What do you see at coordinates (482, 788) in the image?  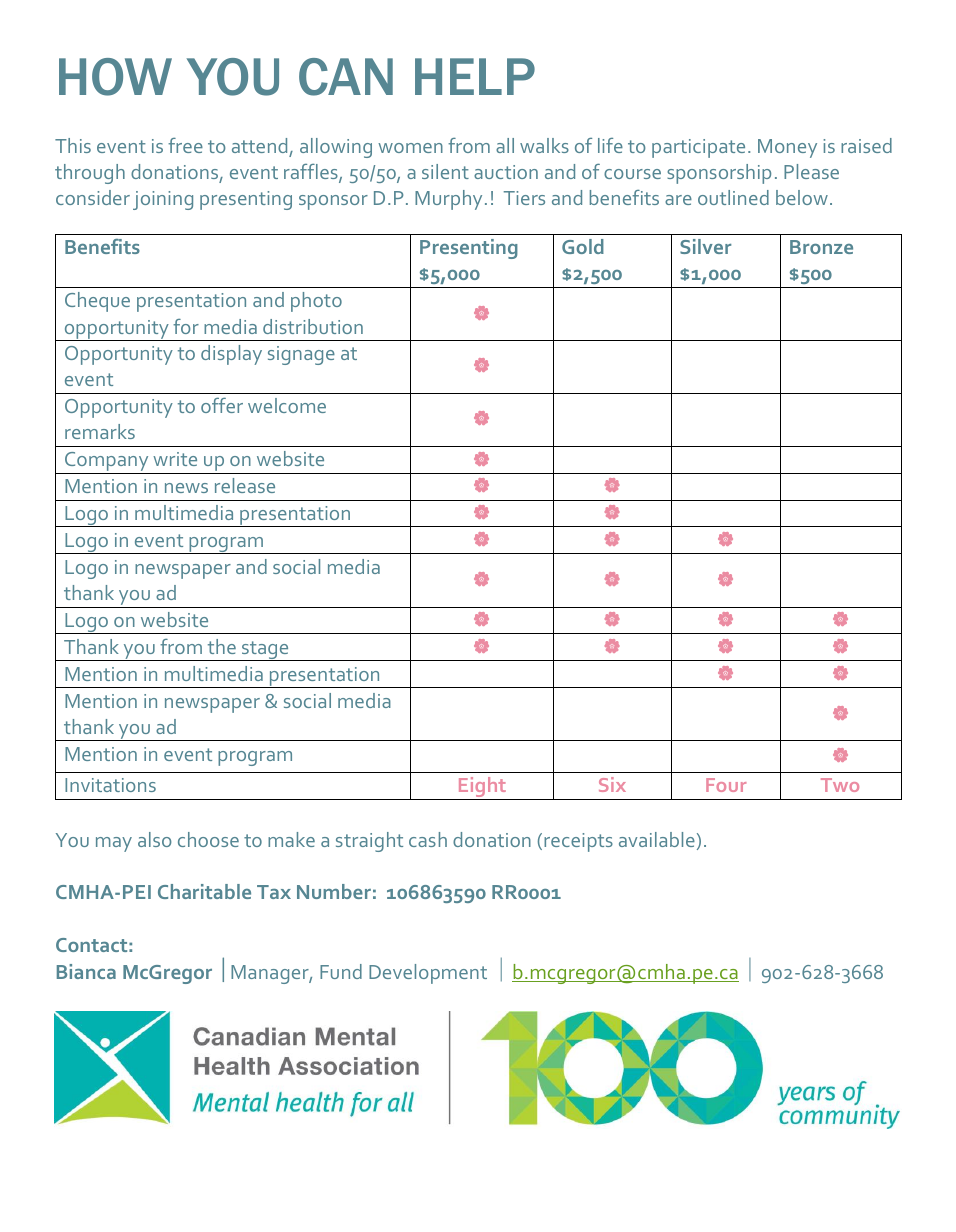 I see `Eight` at bounding box center [482, 788].
